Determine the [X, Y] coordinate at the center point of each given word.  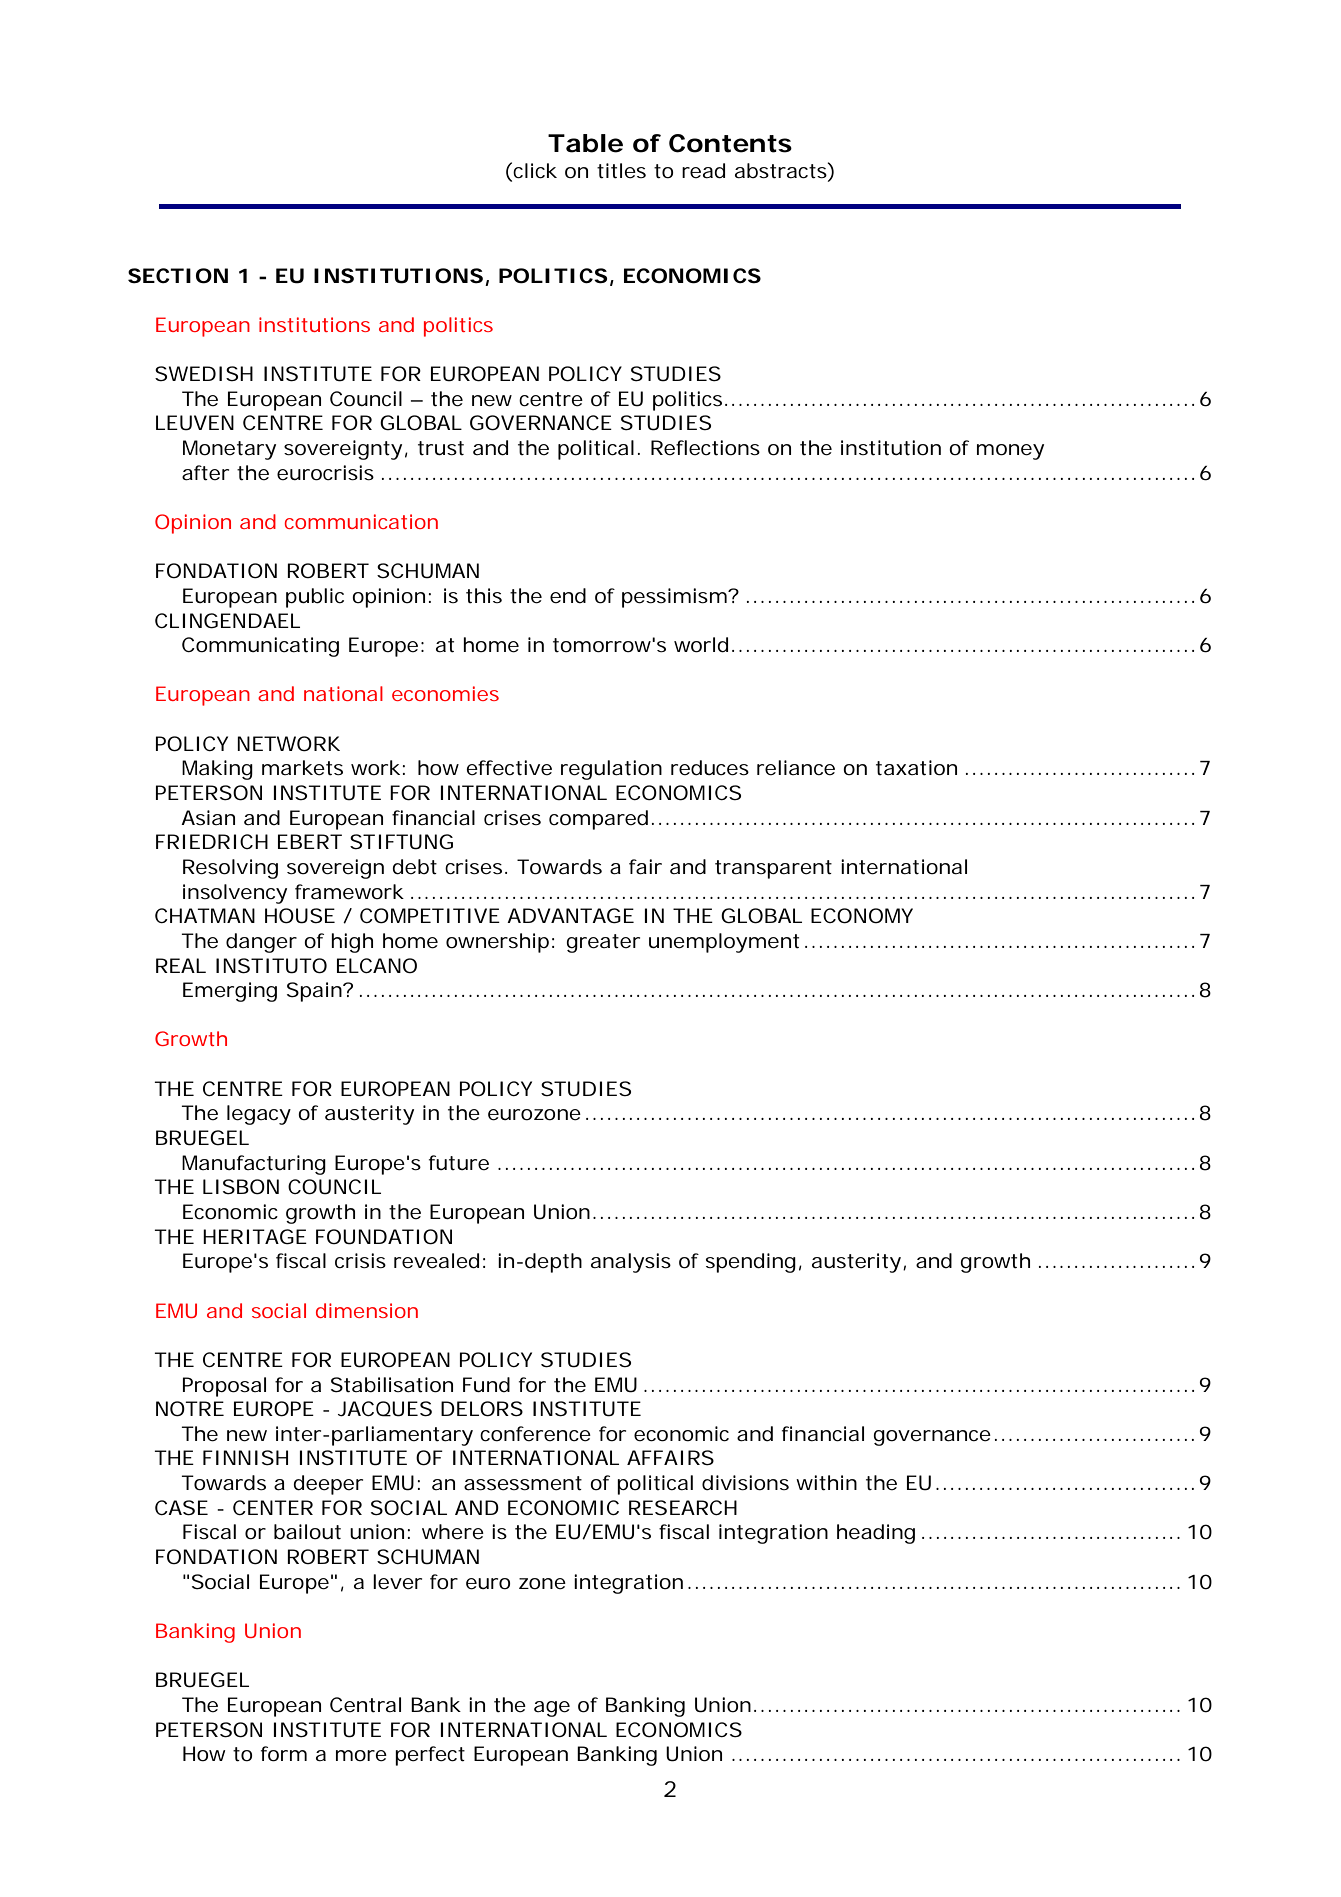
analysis [631, 1263]
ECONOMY [862, 916]
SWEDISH [204, 374]
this [484, 596]
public [315, 598]
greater [603, 943]
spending [751, 1263]
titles [621, 171]
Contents [730, 143]
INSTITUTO [271, 966]
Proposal [224, 1387]
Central [365, 1705]
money [1010, 452]
